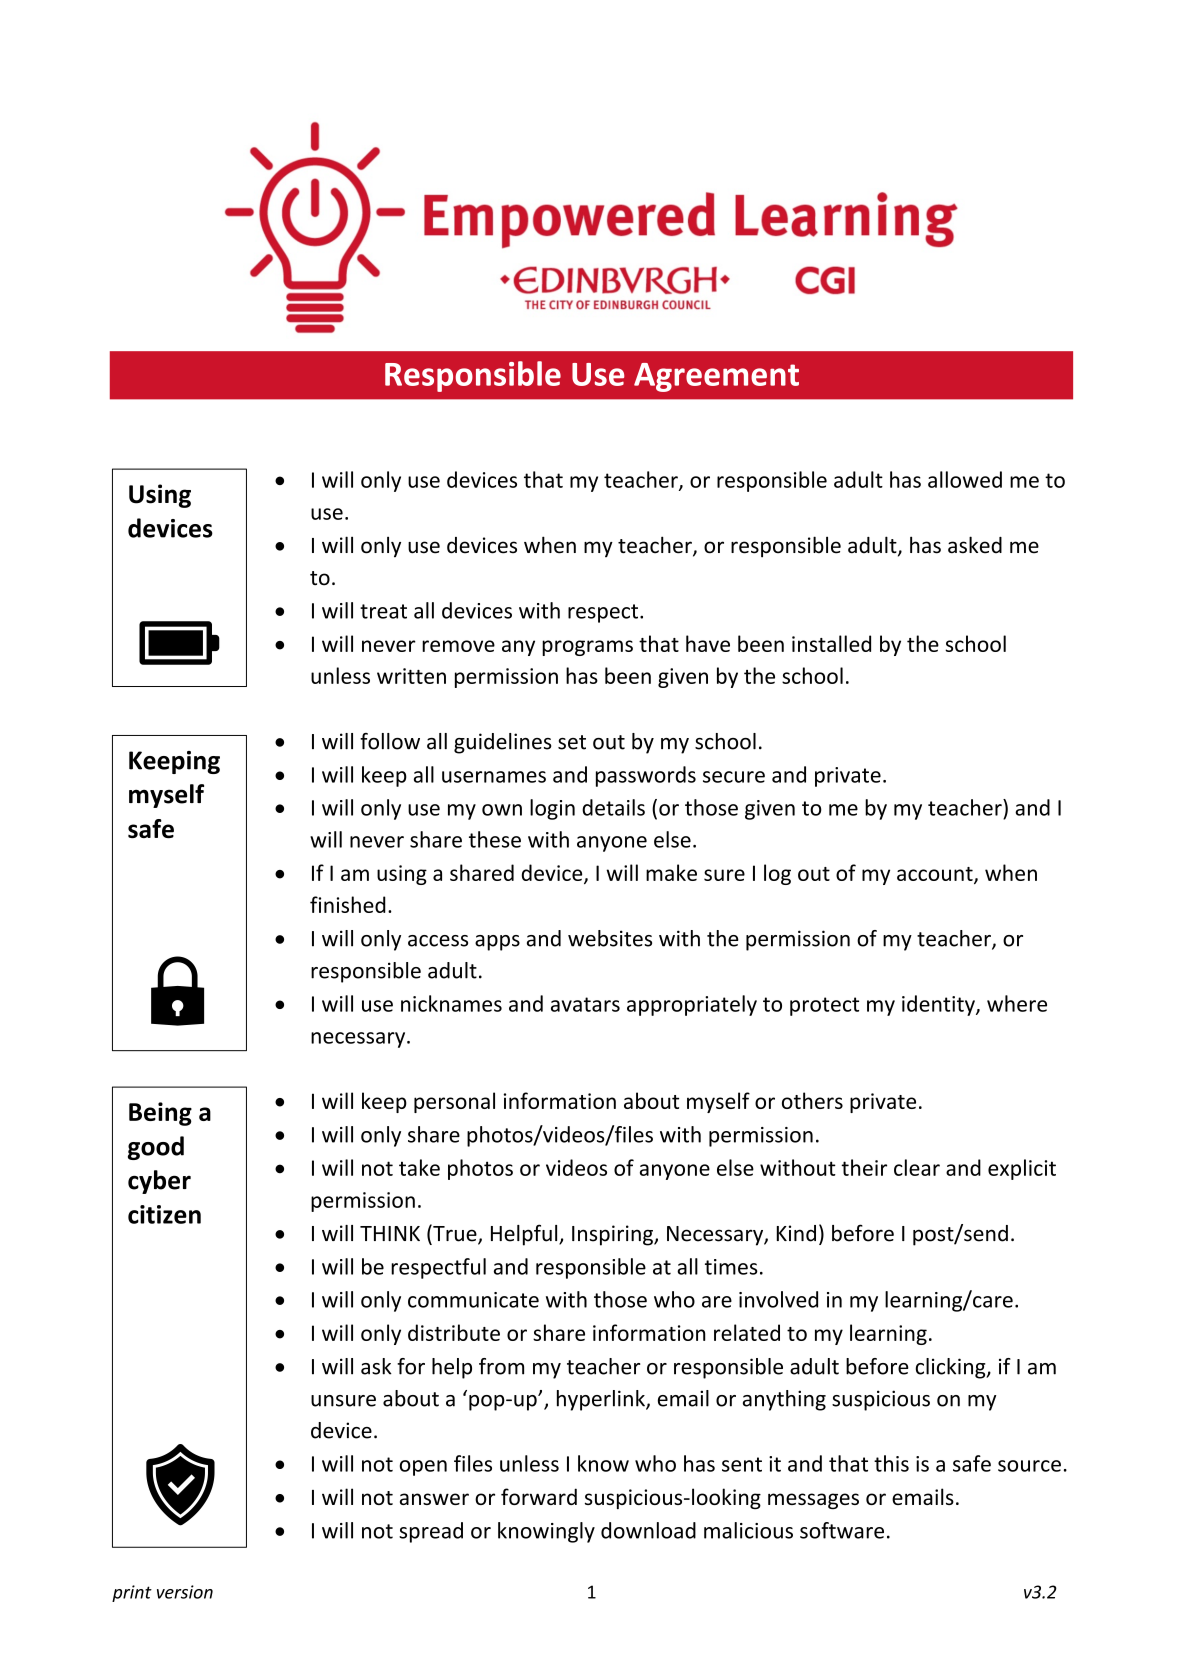  I want to click on Agreement, so click(716, 377).
